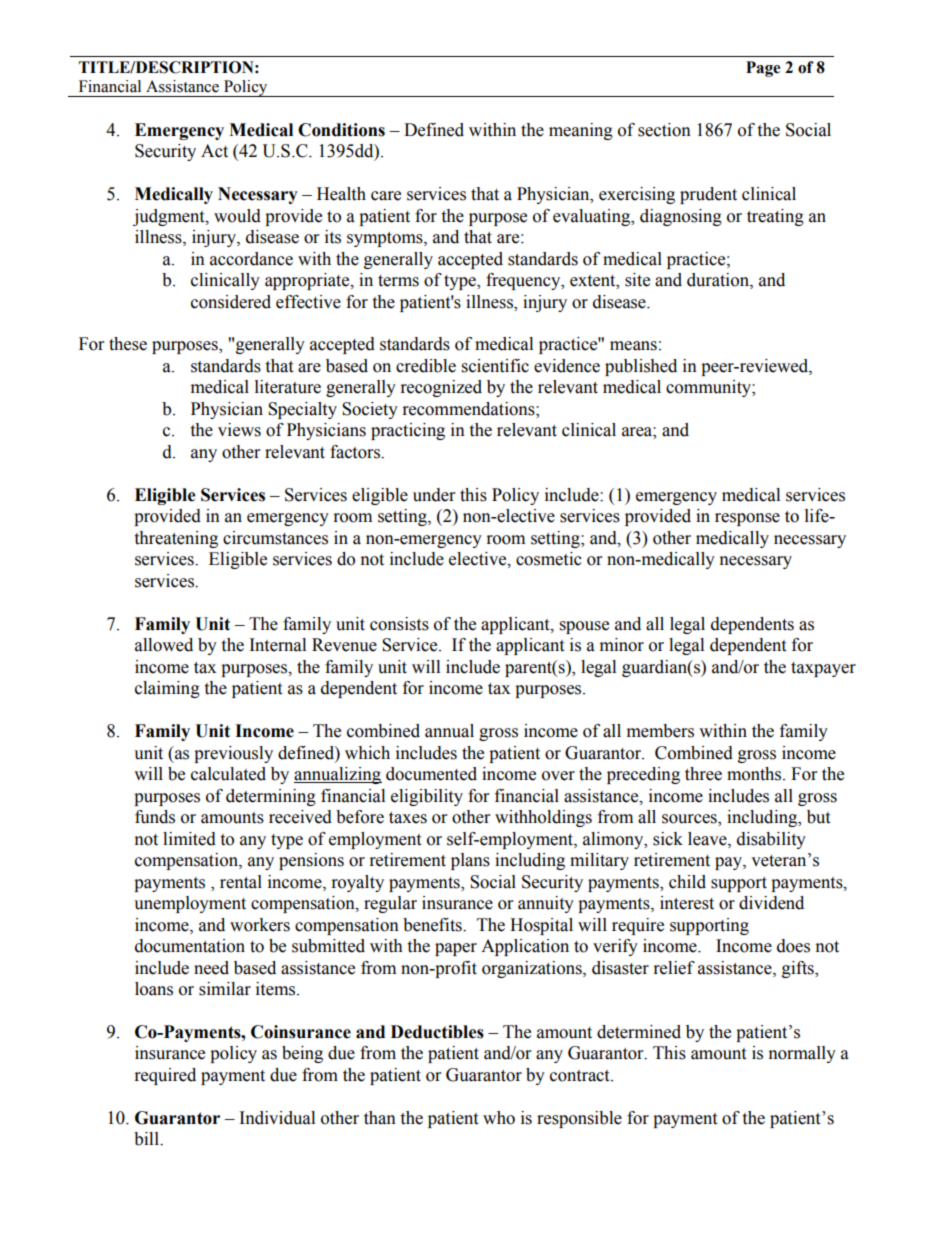  I want to click on Conditions, so click(341, 130).
